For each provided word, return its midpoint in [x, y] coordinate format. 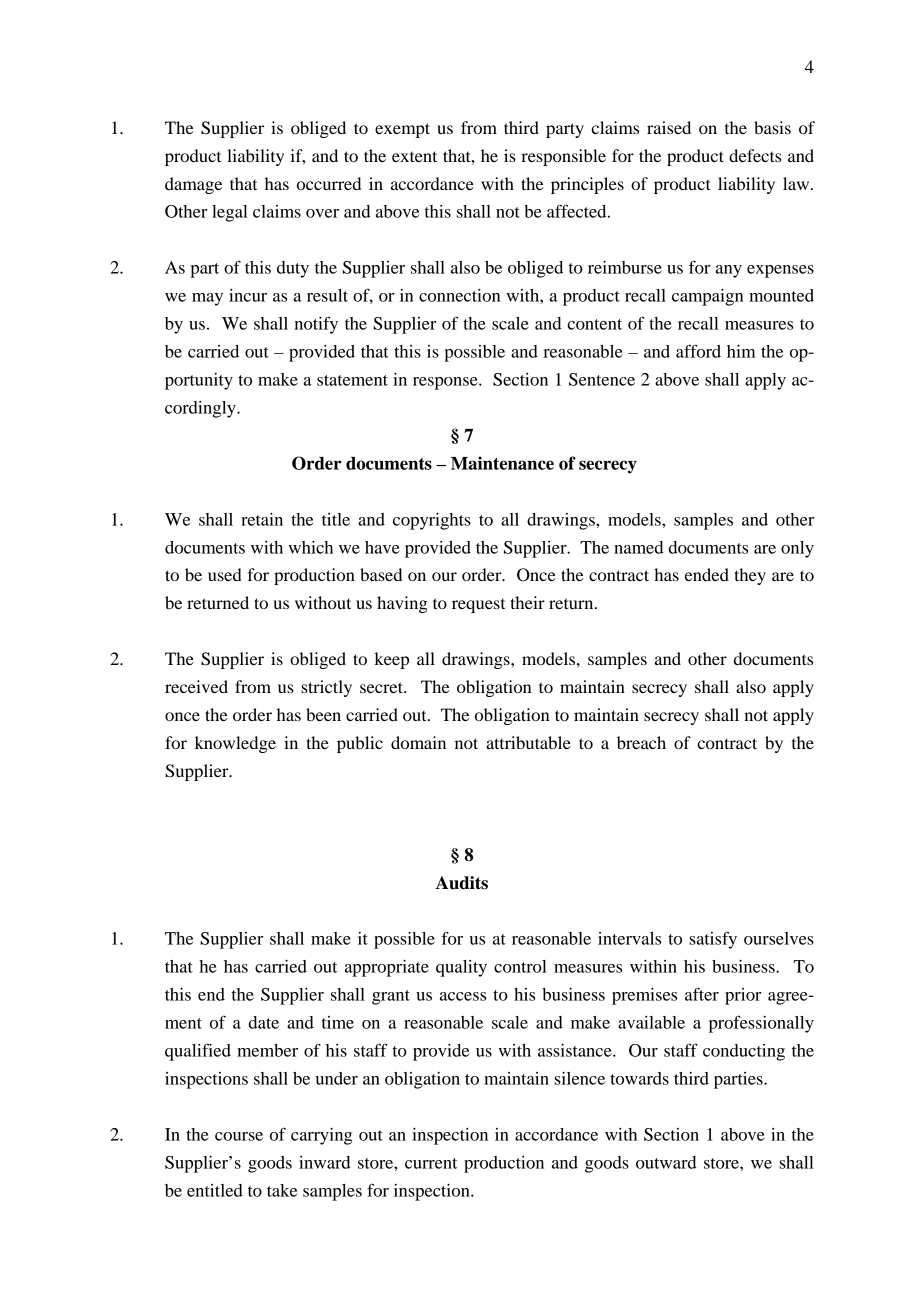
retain [262, 519]
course [239, 1136]
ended [707, 574]
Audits [461, 883]
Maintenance [502, 463]
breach [641, 742]
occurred [329, 183]
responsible [563, 157]
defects [755, 155]
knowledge [235, 744]
